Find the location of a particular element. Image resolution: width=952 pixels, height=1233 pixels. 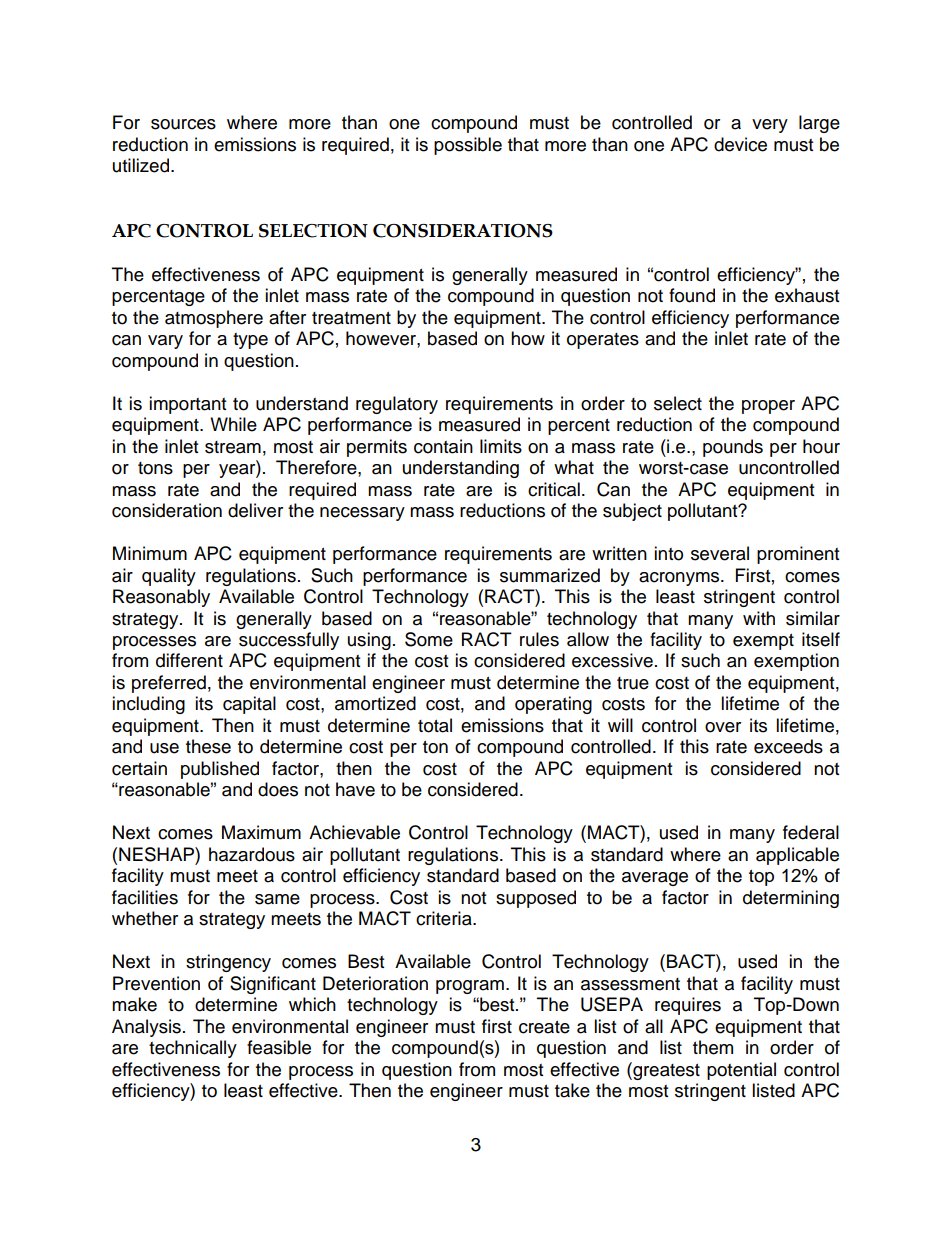

create is located at coordinates (544, 1027).
